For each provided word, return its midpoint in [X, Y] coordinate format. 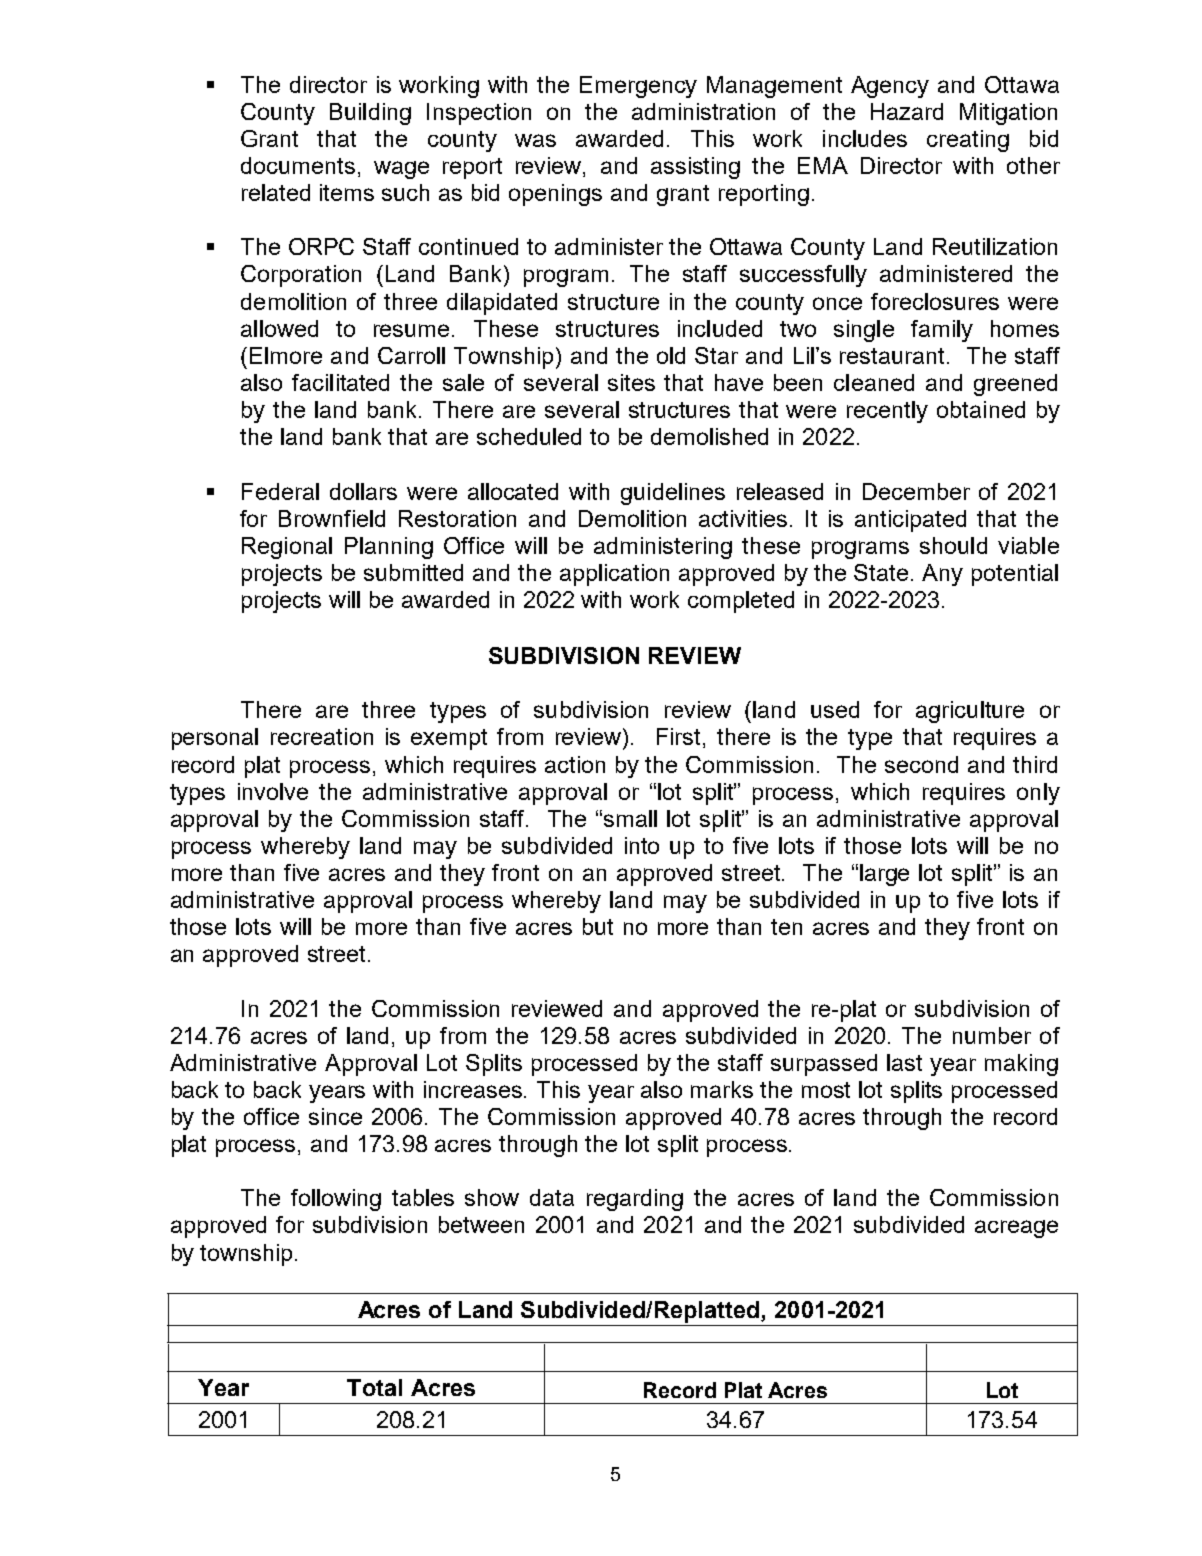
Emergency [638, 87]
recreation [322, 736]
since [335, 1116]
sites [631, 382]
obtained [981, 409]
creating [968, 141]
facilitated [340, 382]
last [904, 1062]
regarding [635, 1200]
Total [374, 1387]
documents [298, 165]
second [921, 764]
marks [722, 1089]
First [678, 736]
